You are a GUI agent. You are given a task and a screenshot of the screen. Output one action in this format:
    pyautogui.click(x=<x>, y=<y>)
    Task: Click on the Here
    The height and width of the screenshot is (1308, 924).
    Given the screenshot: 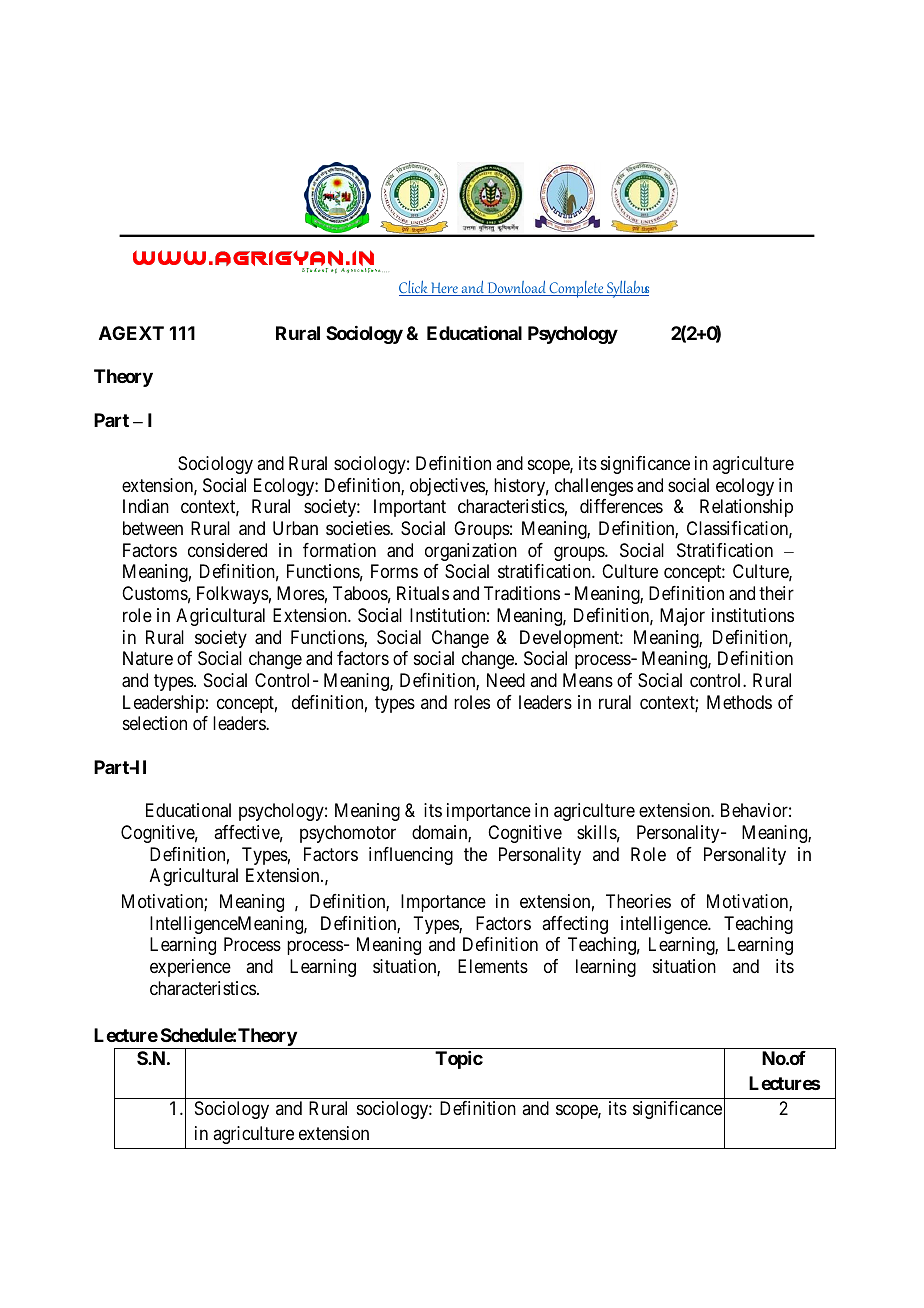 What is the action you would take?
    pyautogui.click(x=444, y=289)
